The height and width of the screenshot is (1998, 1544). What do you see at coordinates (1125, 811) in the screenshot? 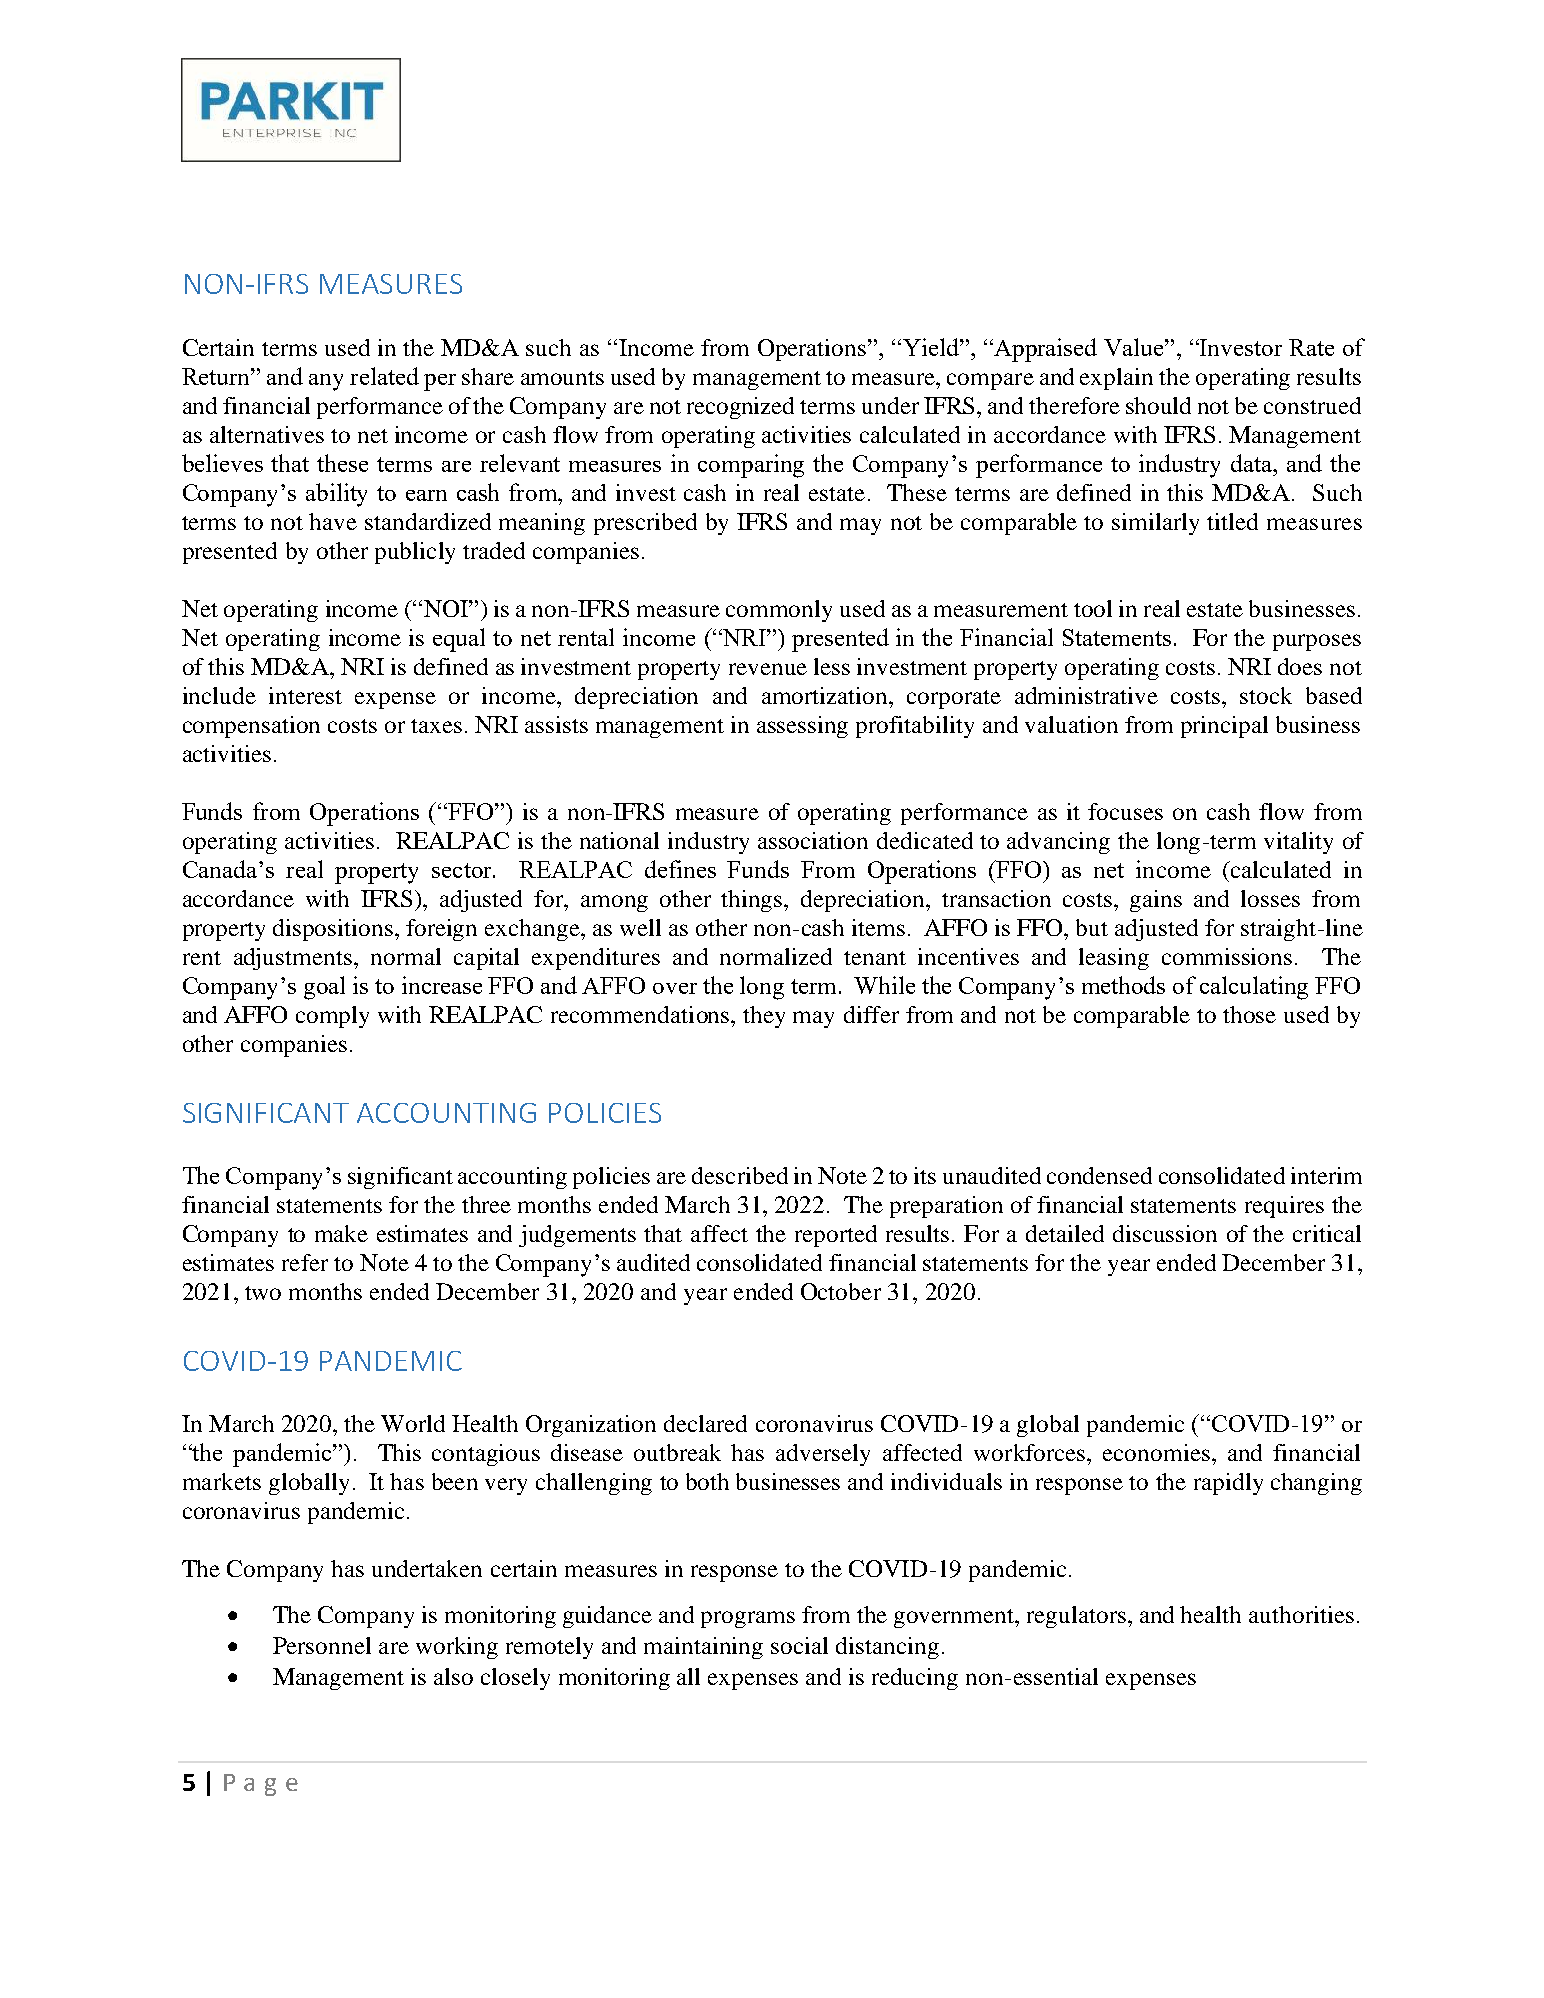
I see `focuses` at bounding box center [1125, 811].
